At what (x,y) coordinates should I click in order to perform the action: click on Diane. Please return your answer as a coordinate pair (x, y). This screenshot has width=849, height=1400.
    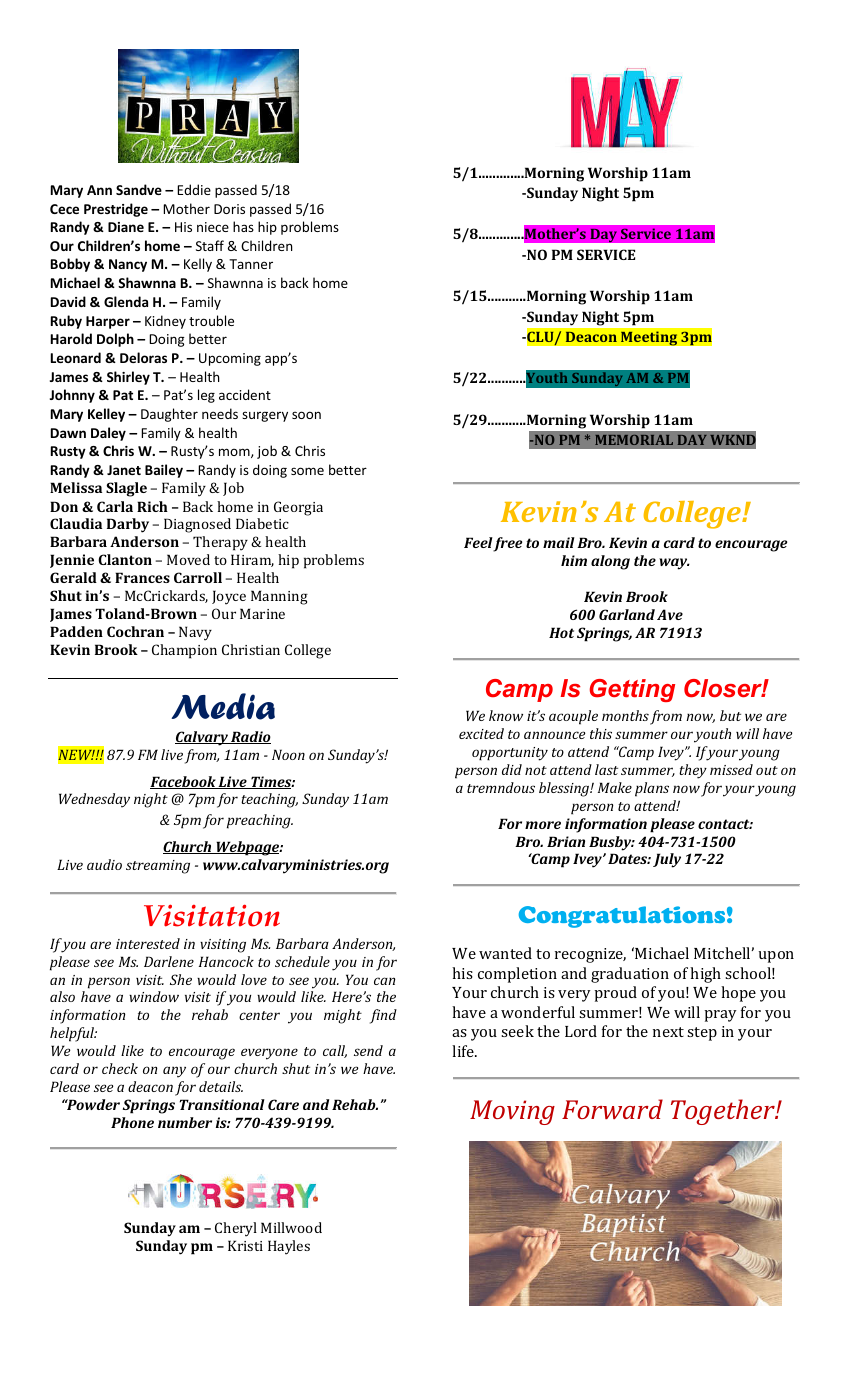
    Looking at the image, I should click on (126, 227).
